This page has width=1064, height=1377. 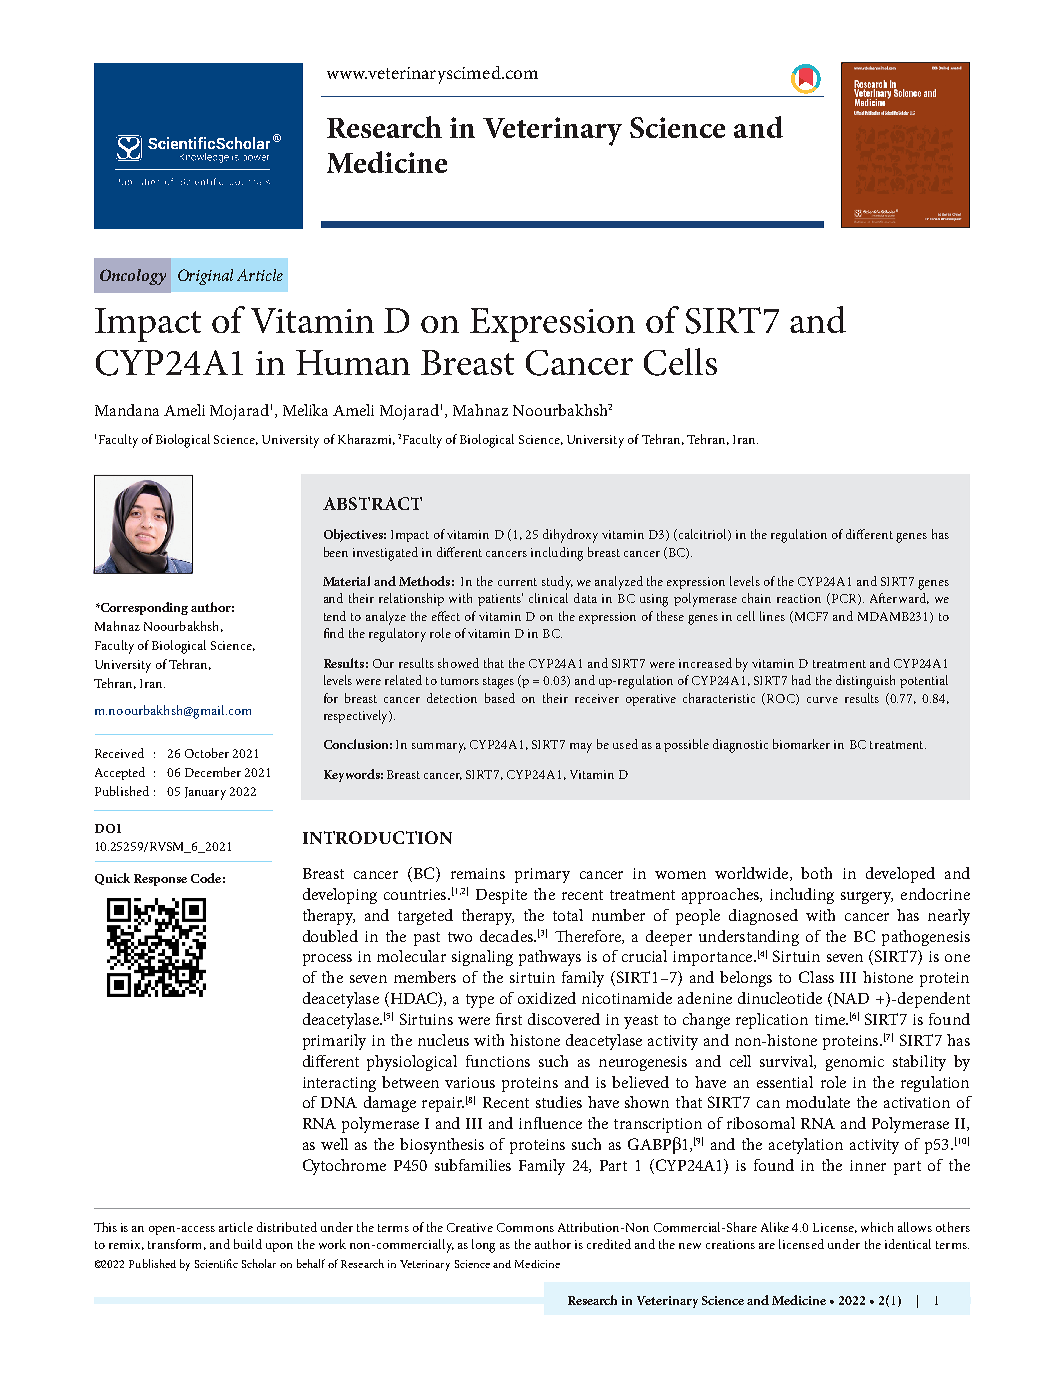 I want to click on Afterward, so click(x=899, y=598).
